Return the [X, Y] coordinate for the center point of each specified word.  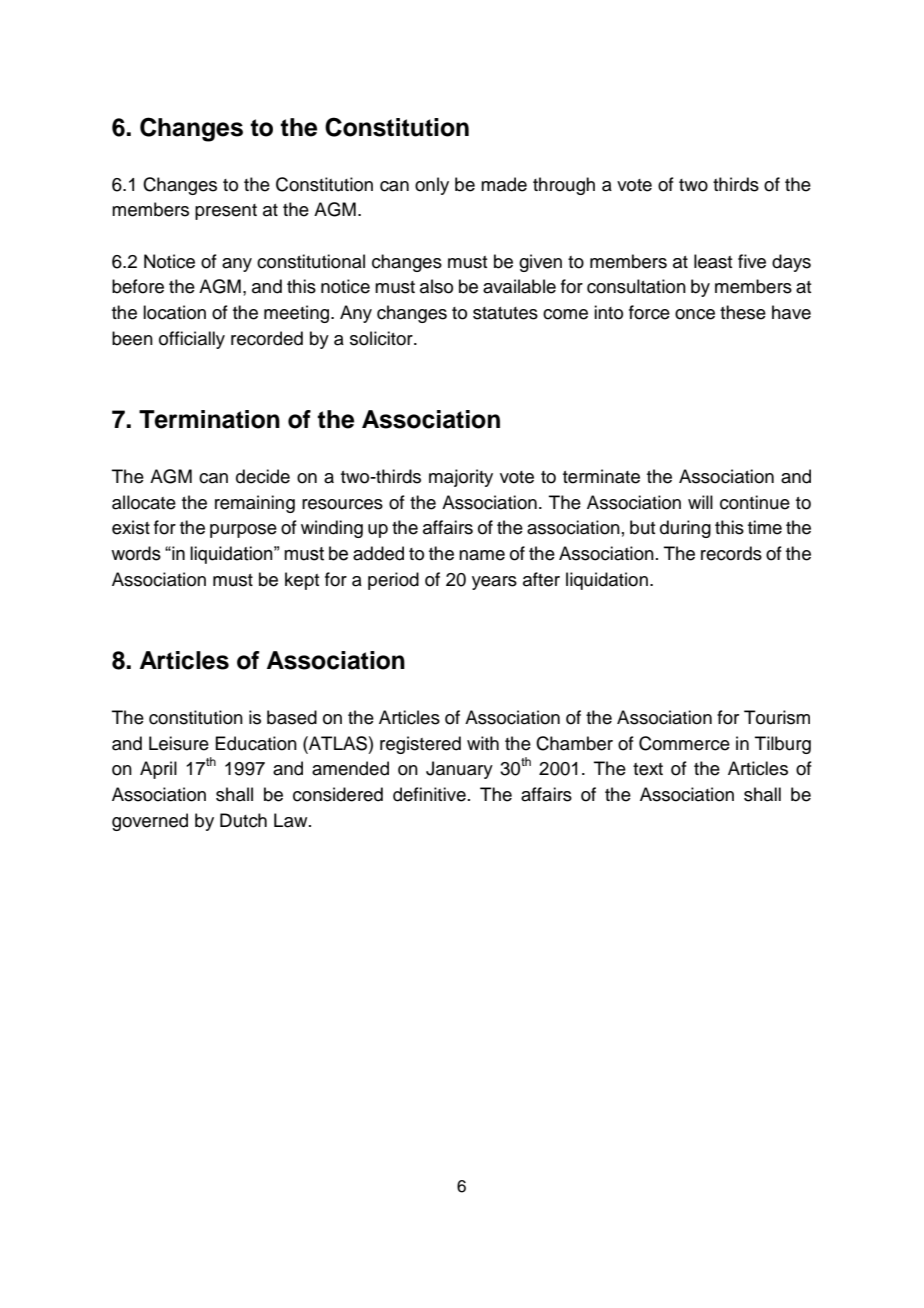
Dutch [243, 820]
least [713, 261]
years [494, 583]
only [432, 186]
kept [302, 581]
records [731, 553]
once [695, 314]
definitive [429, 794]
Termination [209, 419]
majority [461, 478]
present [226, 212]
